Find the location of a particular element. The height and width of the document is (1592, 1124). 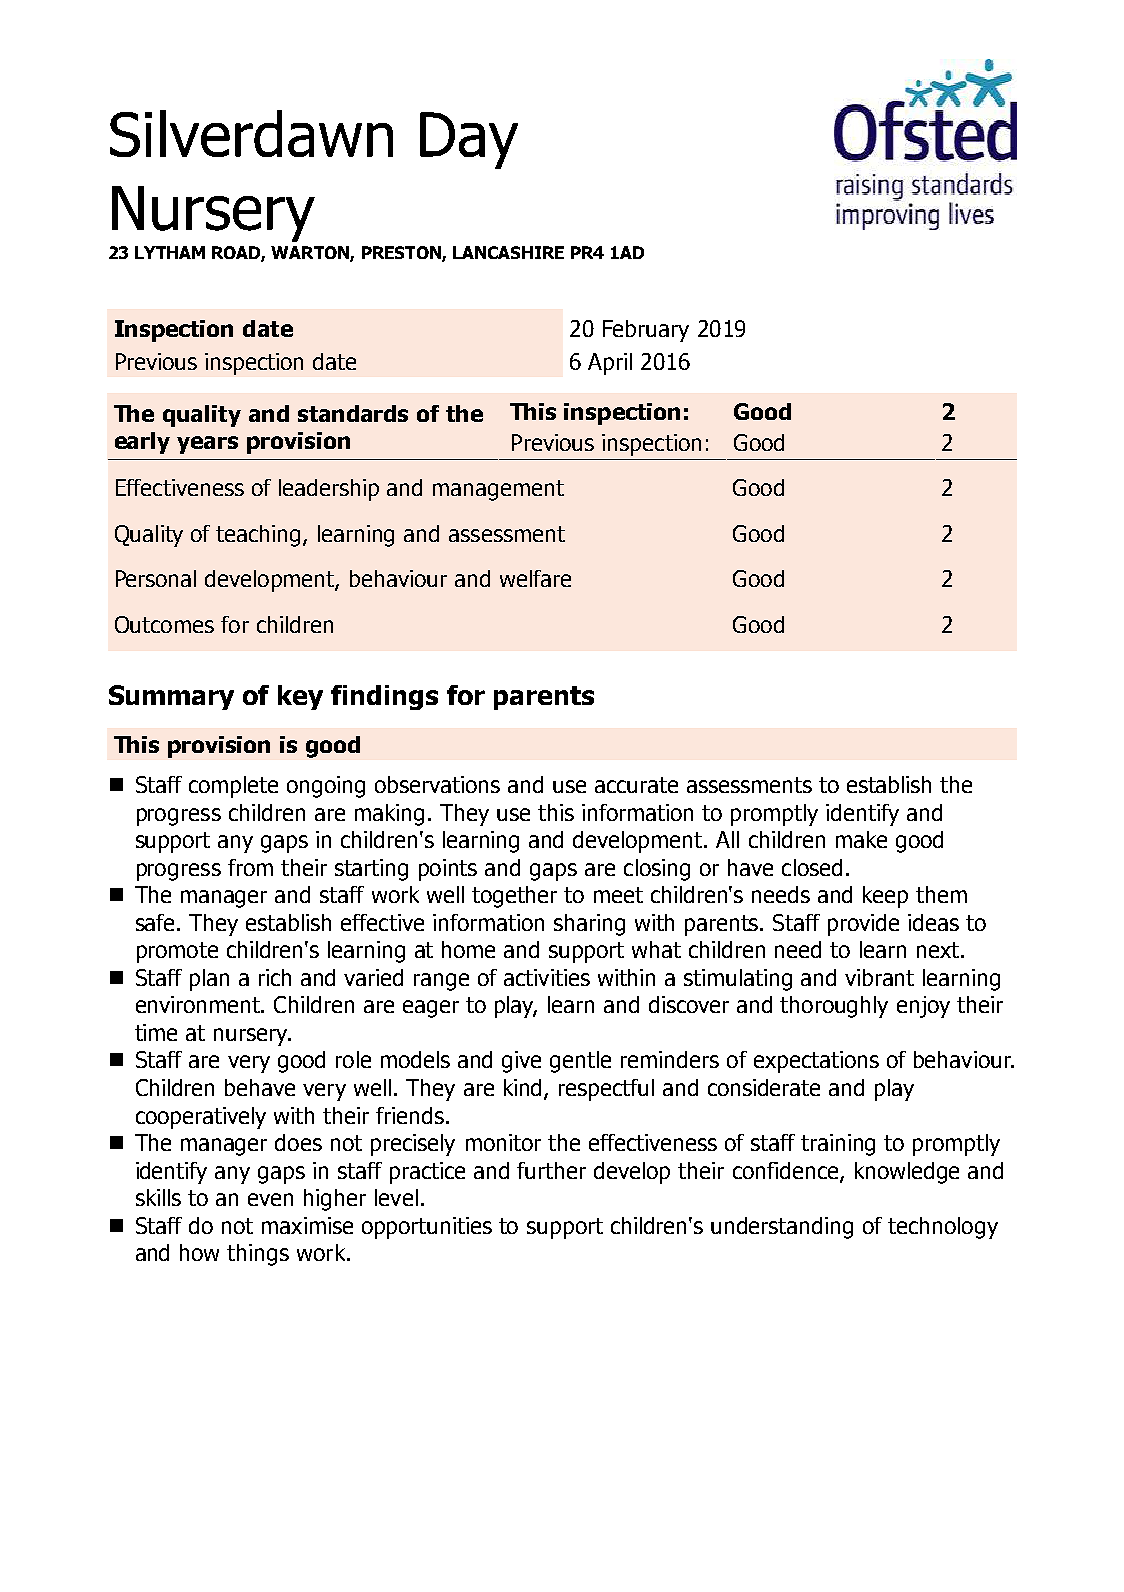

from is located at coordinates (250, 867).
